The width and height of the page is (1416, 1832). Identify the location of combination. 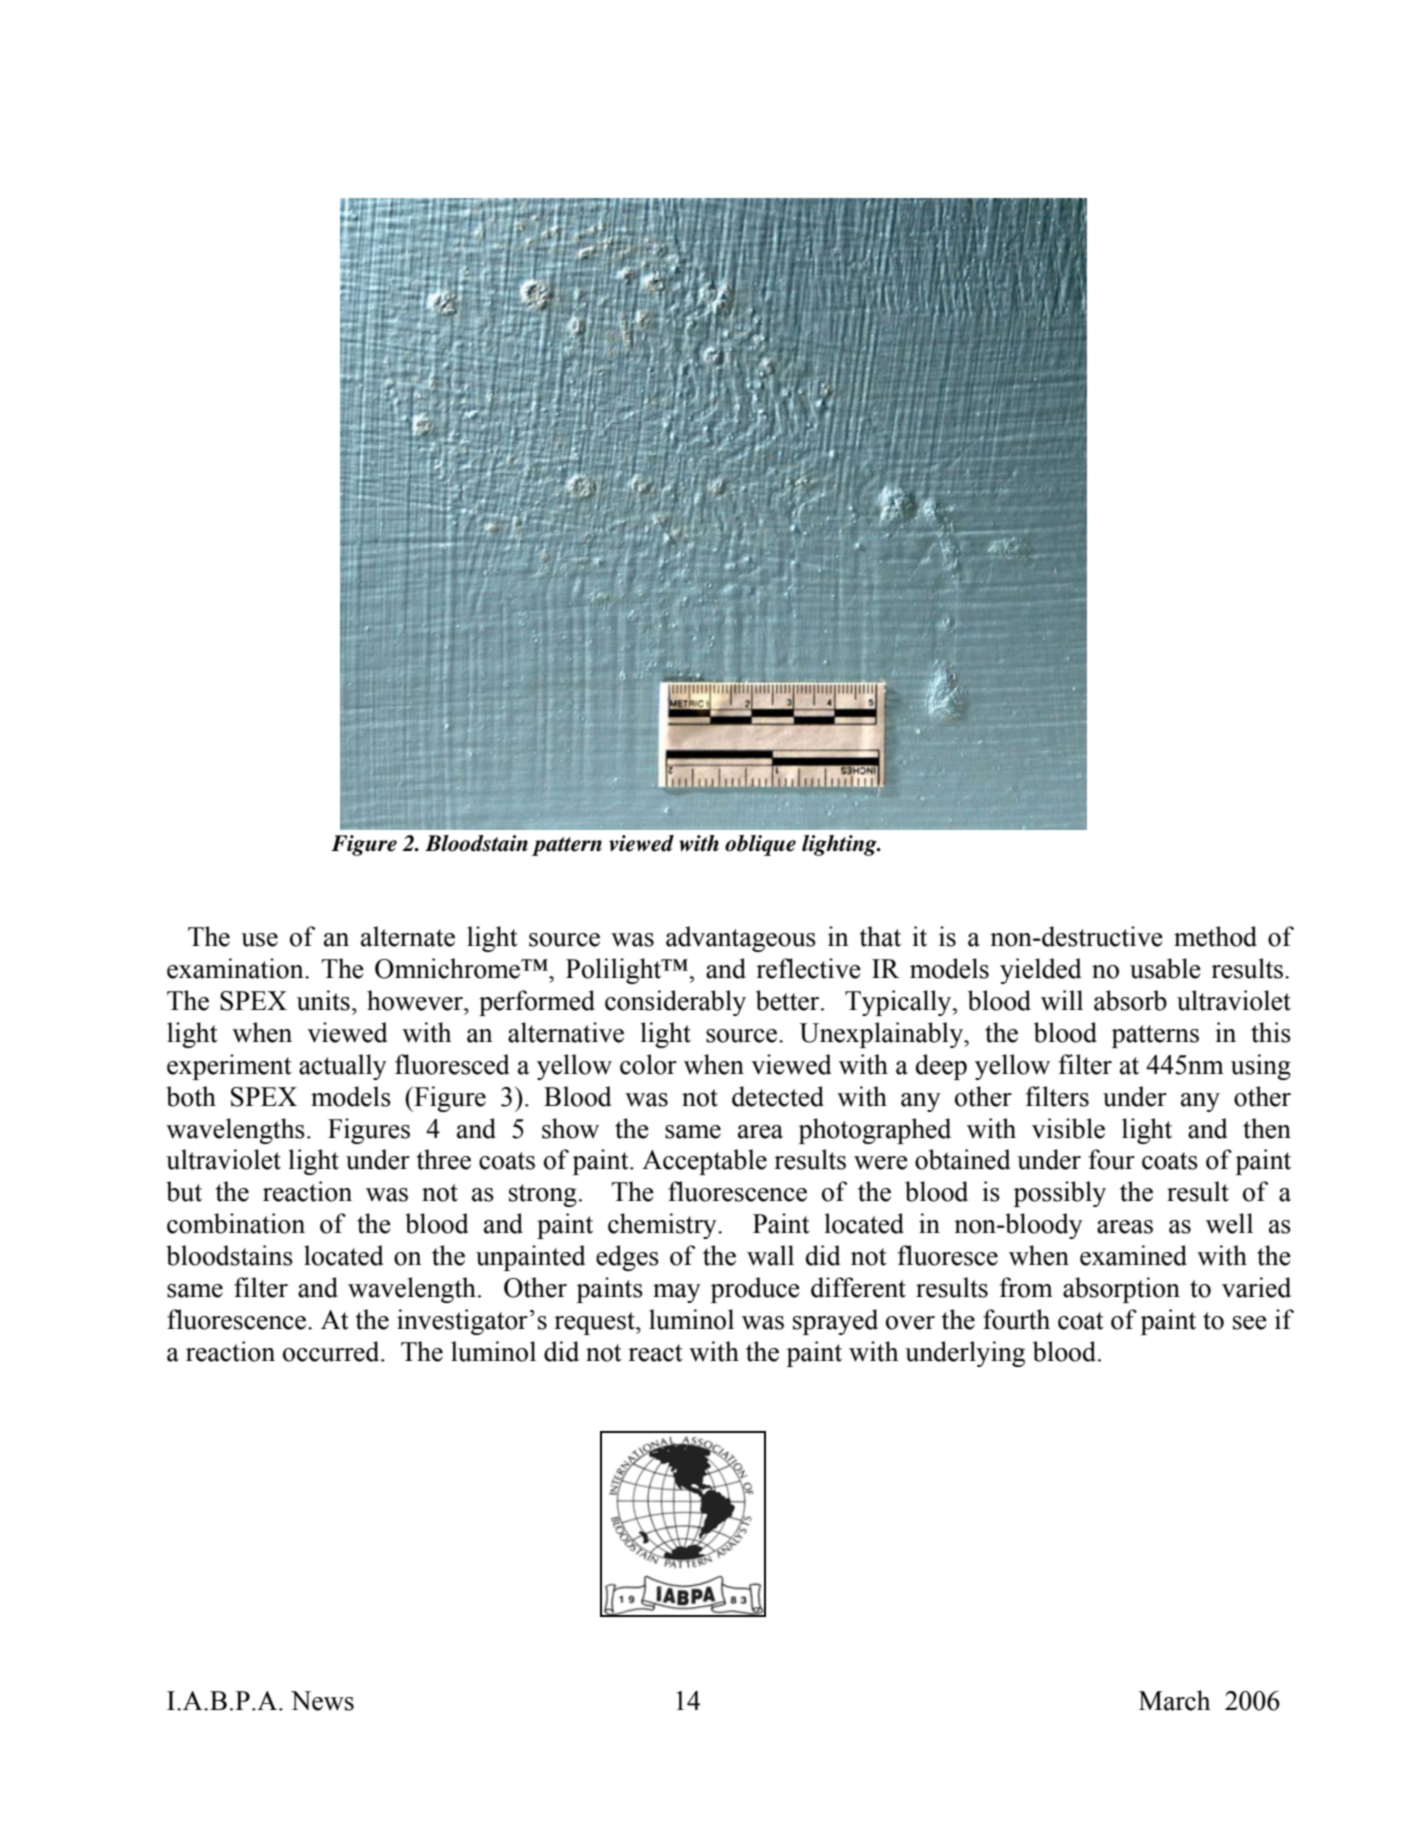
(236, 1223).
